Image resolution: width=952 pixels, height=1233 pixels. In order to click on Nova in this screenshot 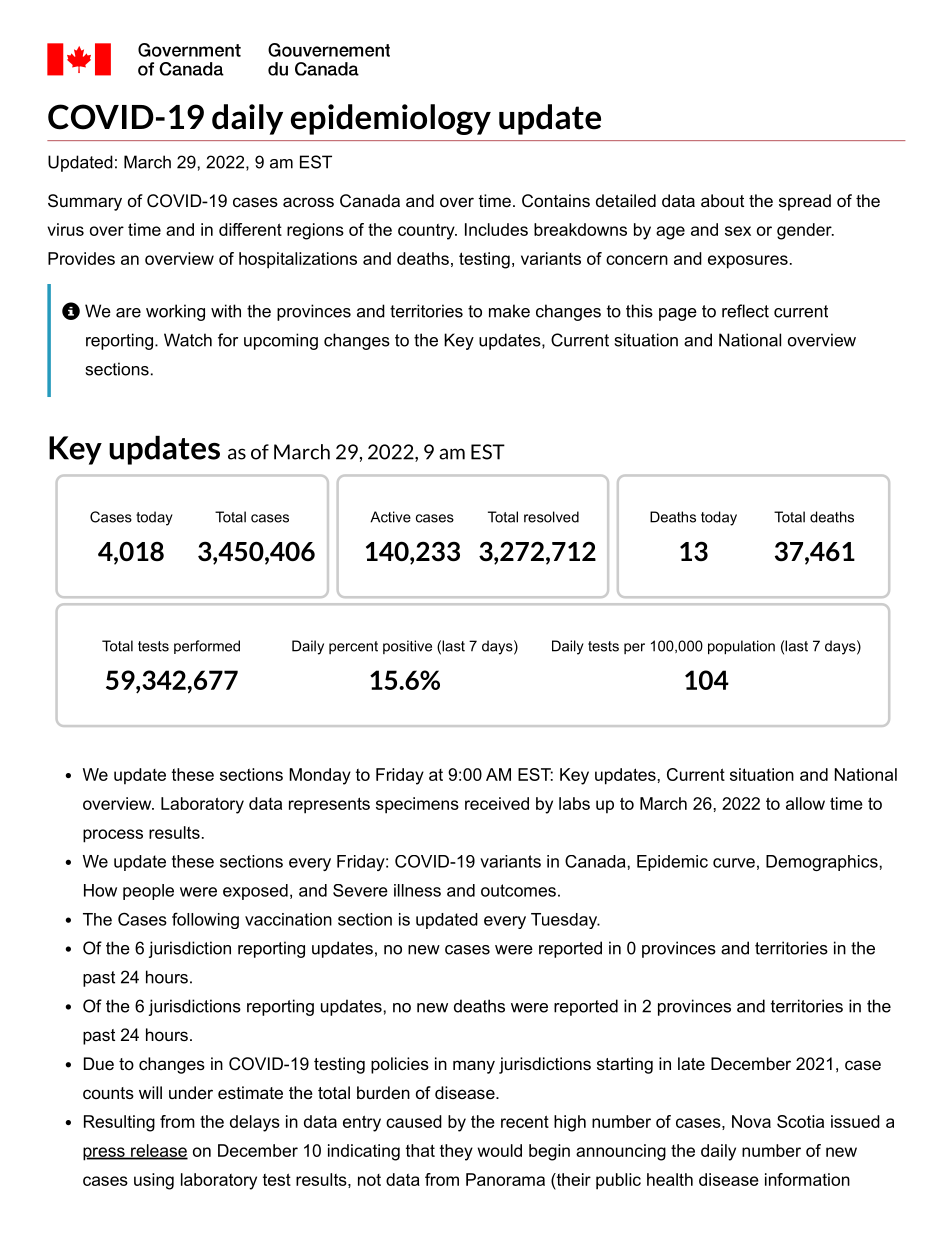, I will do `click(751, 1121)`.
